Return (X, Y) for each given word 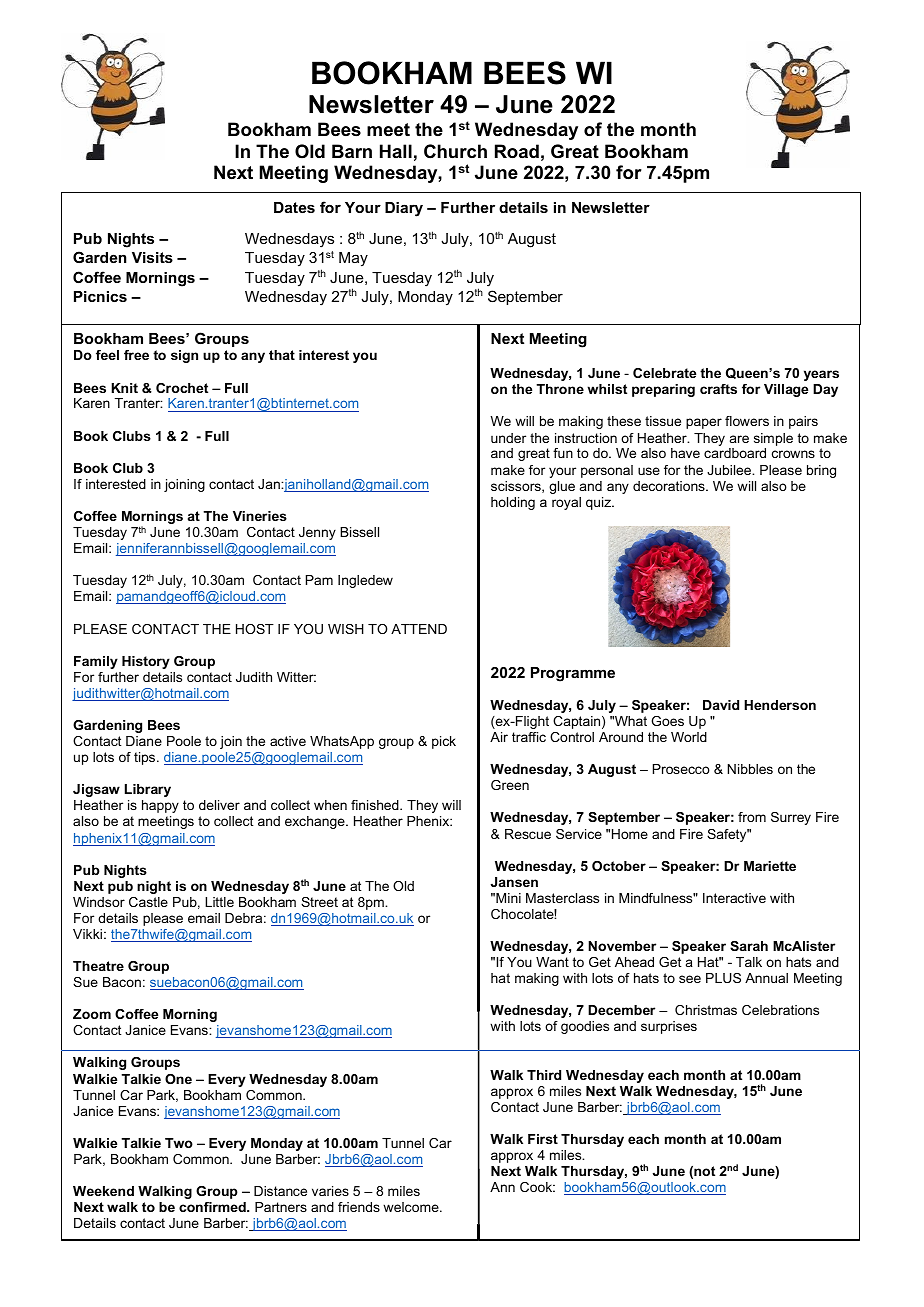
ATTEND (419, 629)
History (146, 662)
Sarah (749, 946)
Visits (152, 257)
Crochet (182, 388)
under (508, 438)
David (721, 705)
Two (179, 1143)
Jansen (514, 882)
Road (517, 151)
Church (455, 151)
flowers (747, 421)
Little (219, 902)
